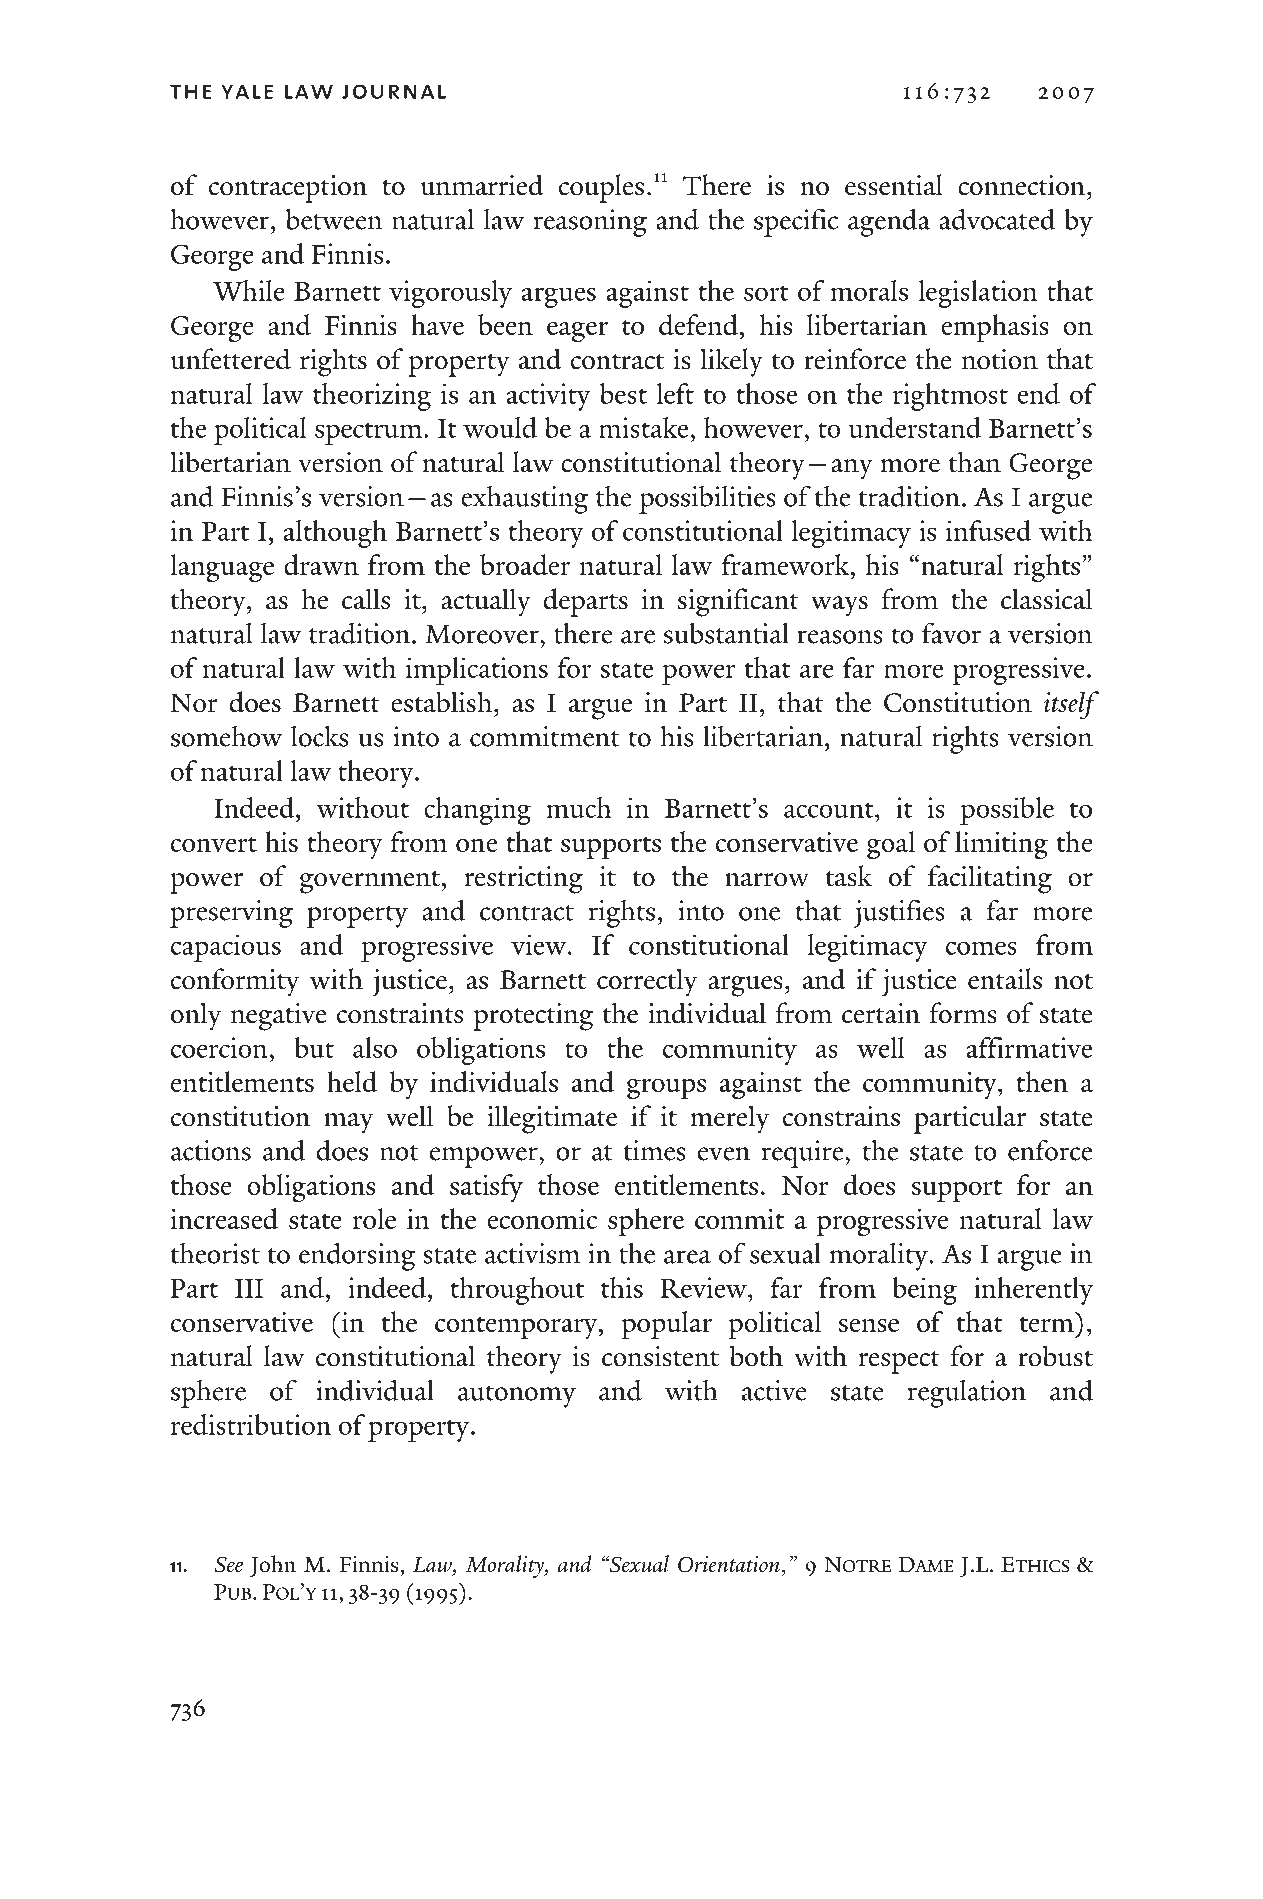 Image resolution: width=1263 pixels, height=1899 pixels. Describe the element at coordinates (951, 633) in the image. I see `favor` at that location.
